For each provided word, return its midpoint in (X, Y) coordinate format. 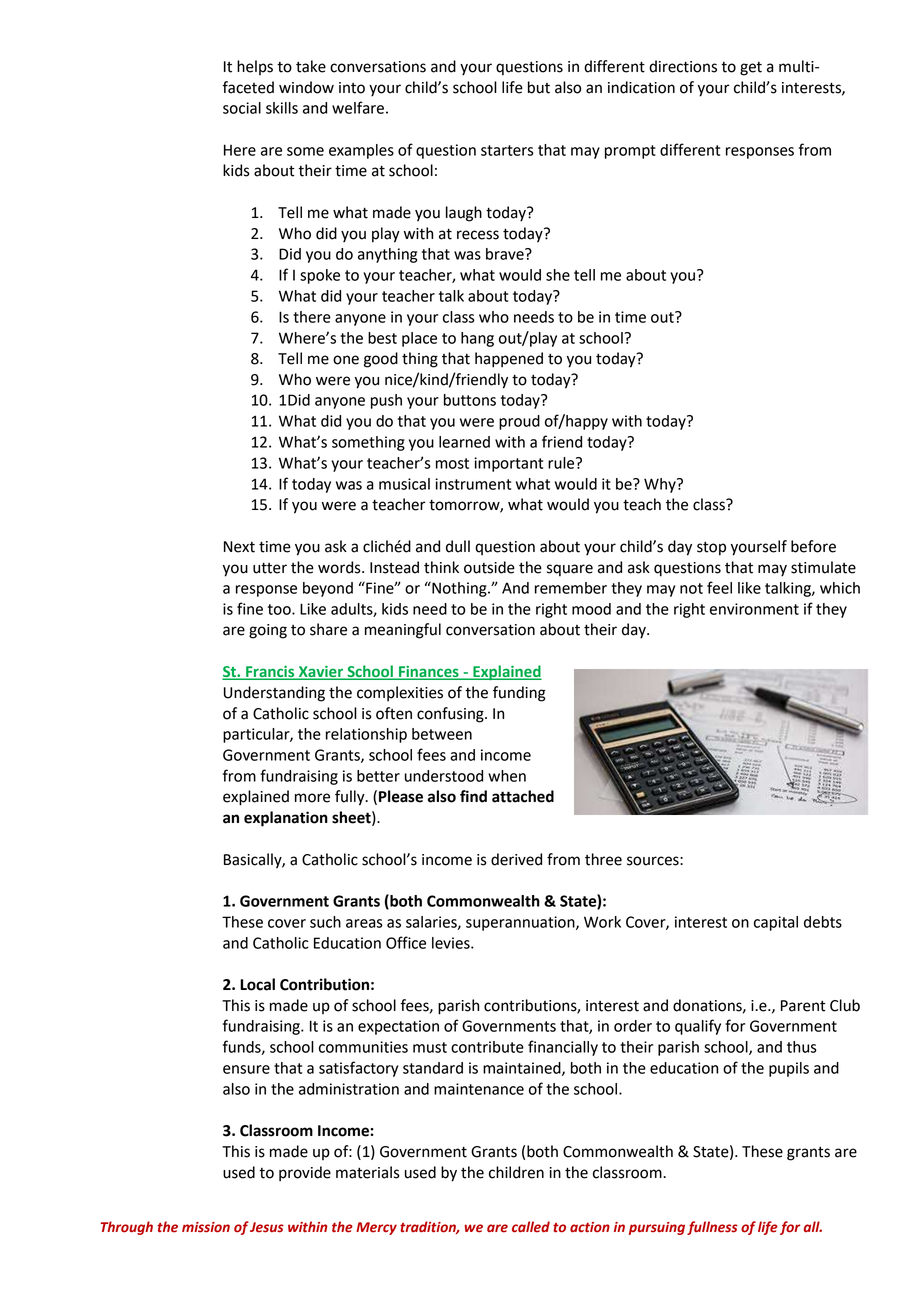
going (268, 631)
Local (257, 984)
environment (754, 609)
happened (509, 360)
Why (661, 485)
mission (206, 1227)
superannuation (521, 923)
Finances (429, 673)
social (242, 108)
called (531, 1227)
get (751, 69)
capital (776, 923)
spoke (320, 276)
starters (507, 150)
